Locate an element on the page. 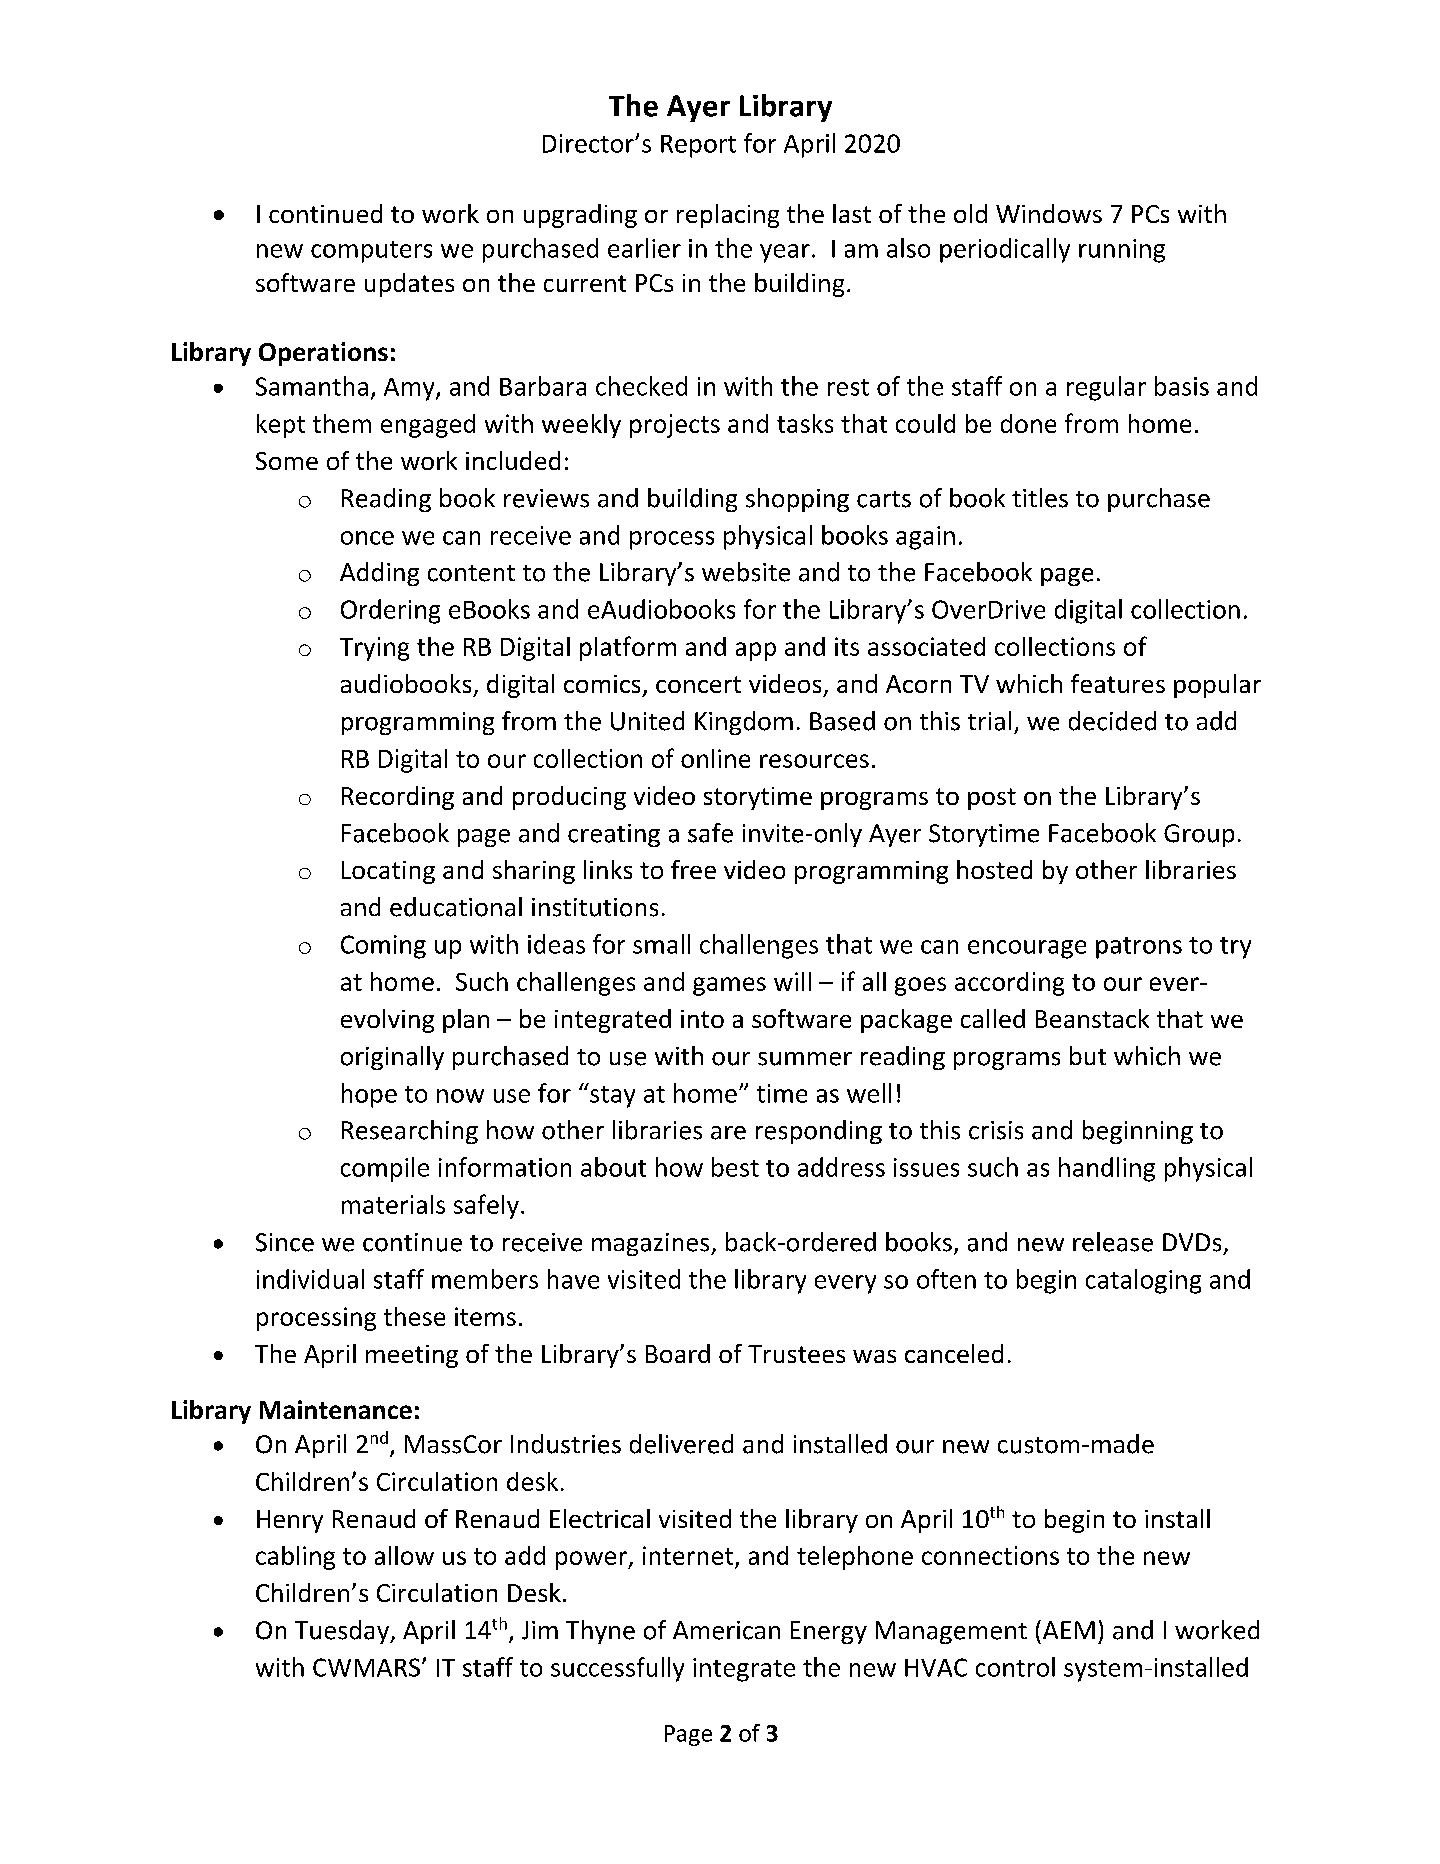 The width and height of the image is (1440, 1864). AEM is located at coordinates (1069, 1630).
